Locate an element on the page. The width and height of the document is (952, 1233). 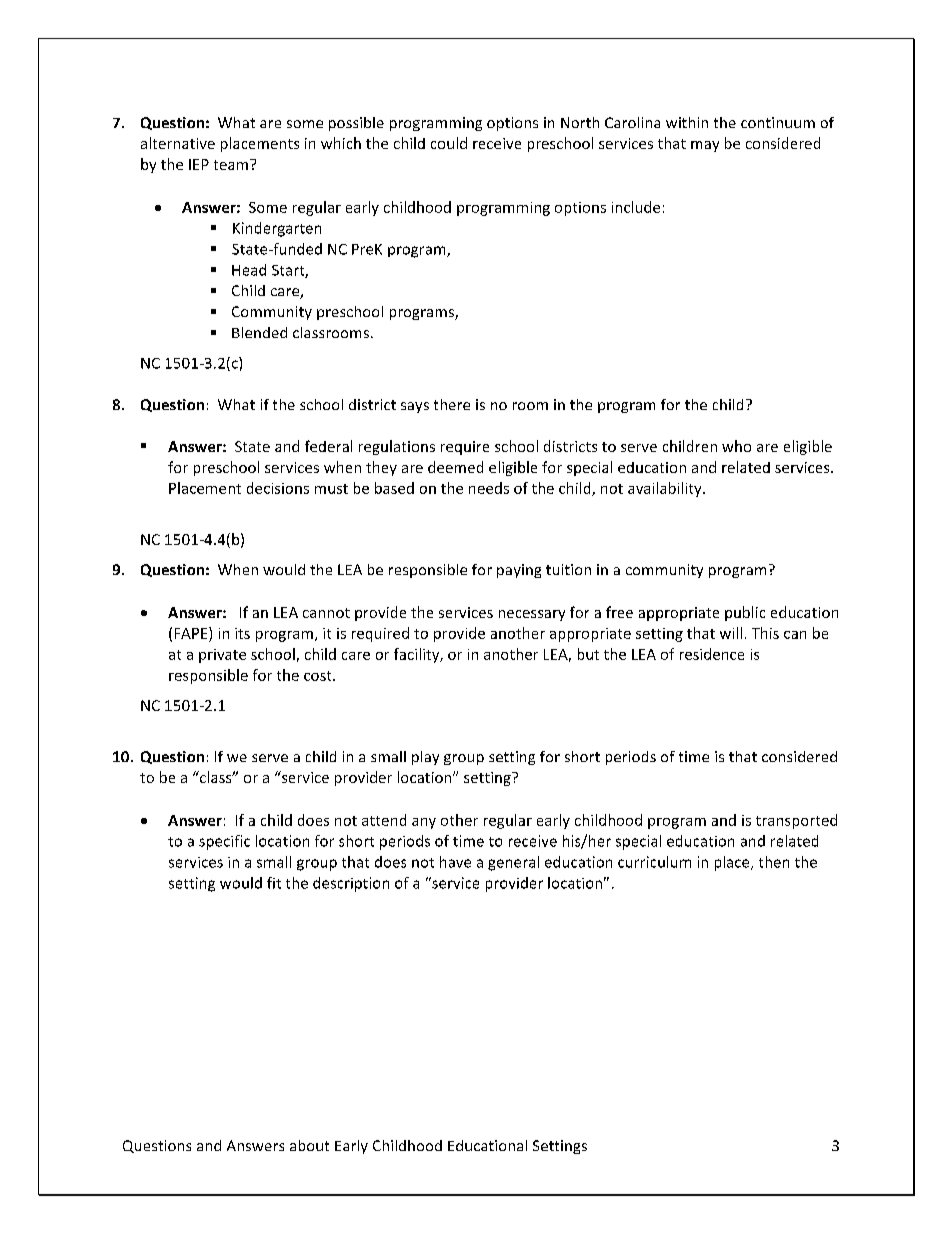
transported is located at coordinates (796, 821).
